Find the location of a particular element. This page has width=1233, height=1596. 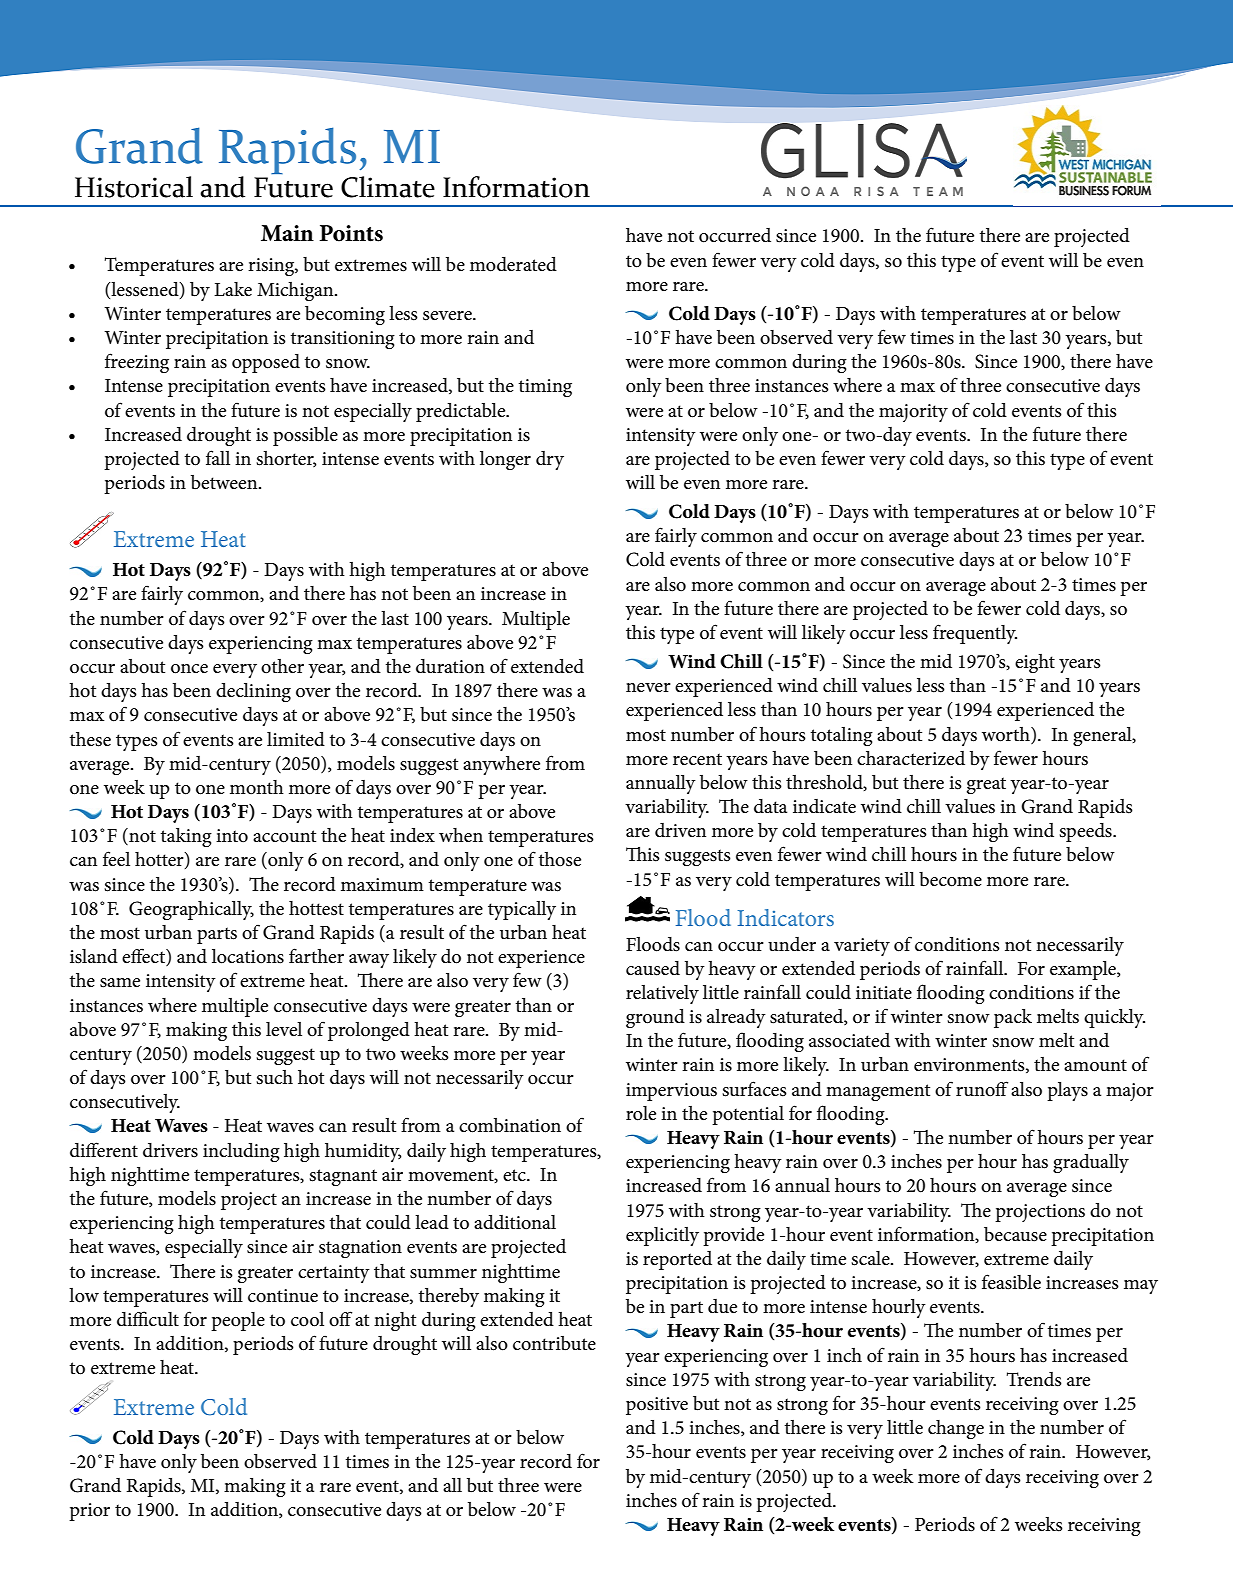

speeds is located at coordinates (1086, 832).
